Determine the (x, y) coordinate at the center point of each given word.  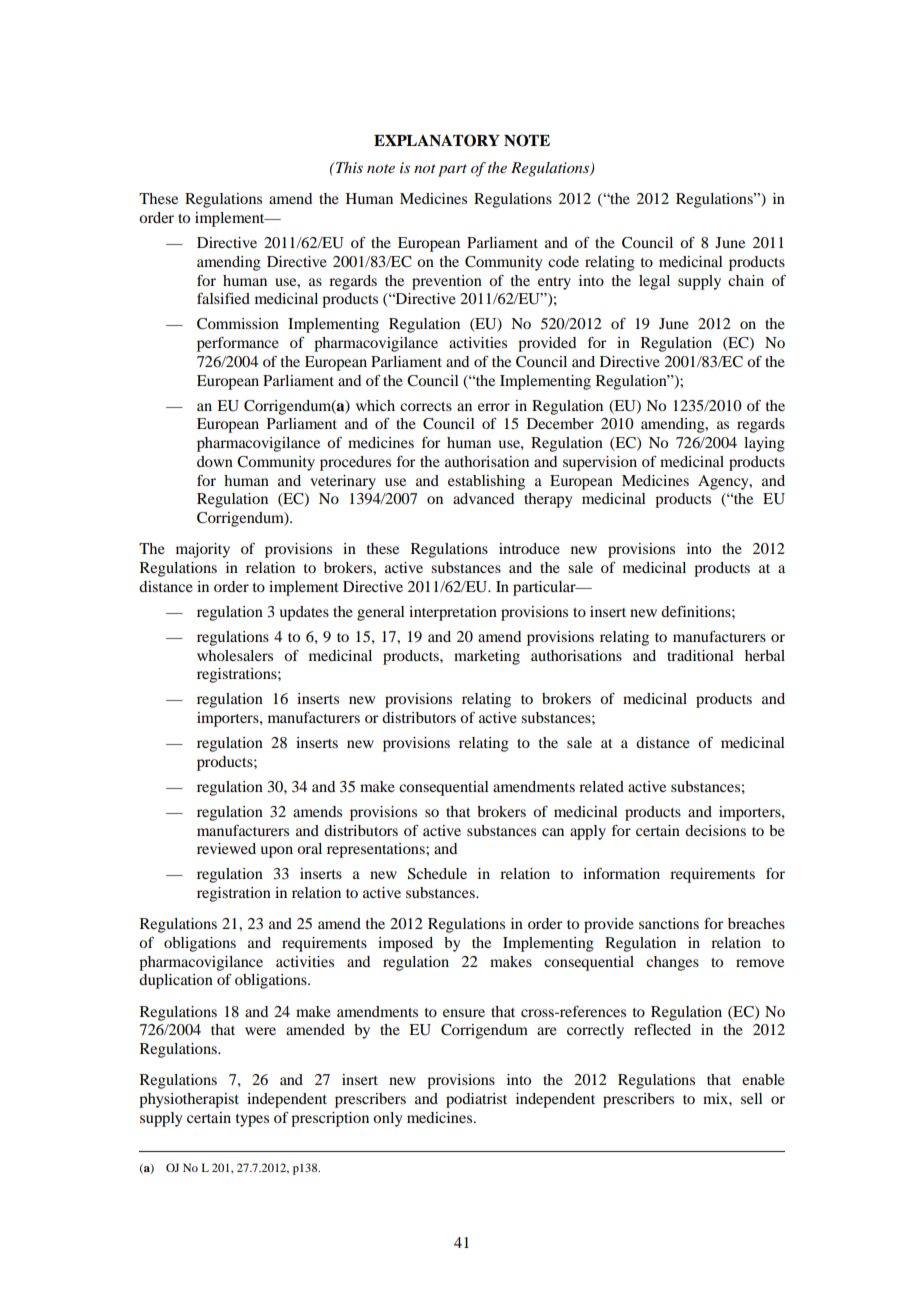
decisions (715, 830)
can (553, 832)
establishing (486, 482)
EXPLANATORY (437, 140)
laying (764, 444)
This (348, 167)
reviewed (226, 848)
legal (654, 282)
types (252, 1120)
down (215, 461)
